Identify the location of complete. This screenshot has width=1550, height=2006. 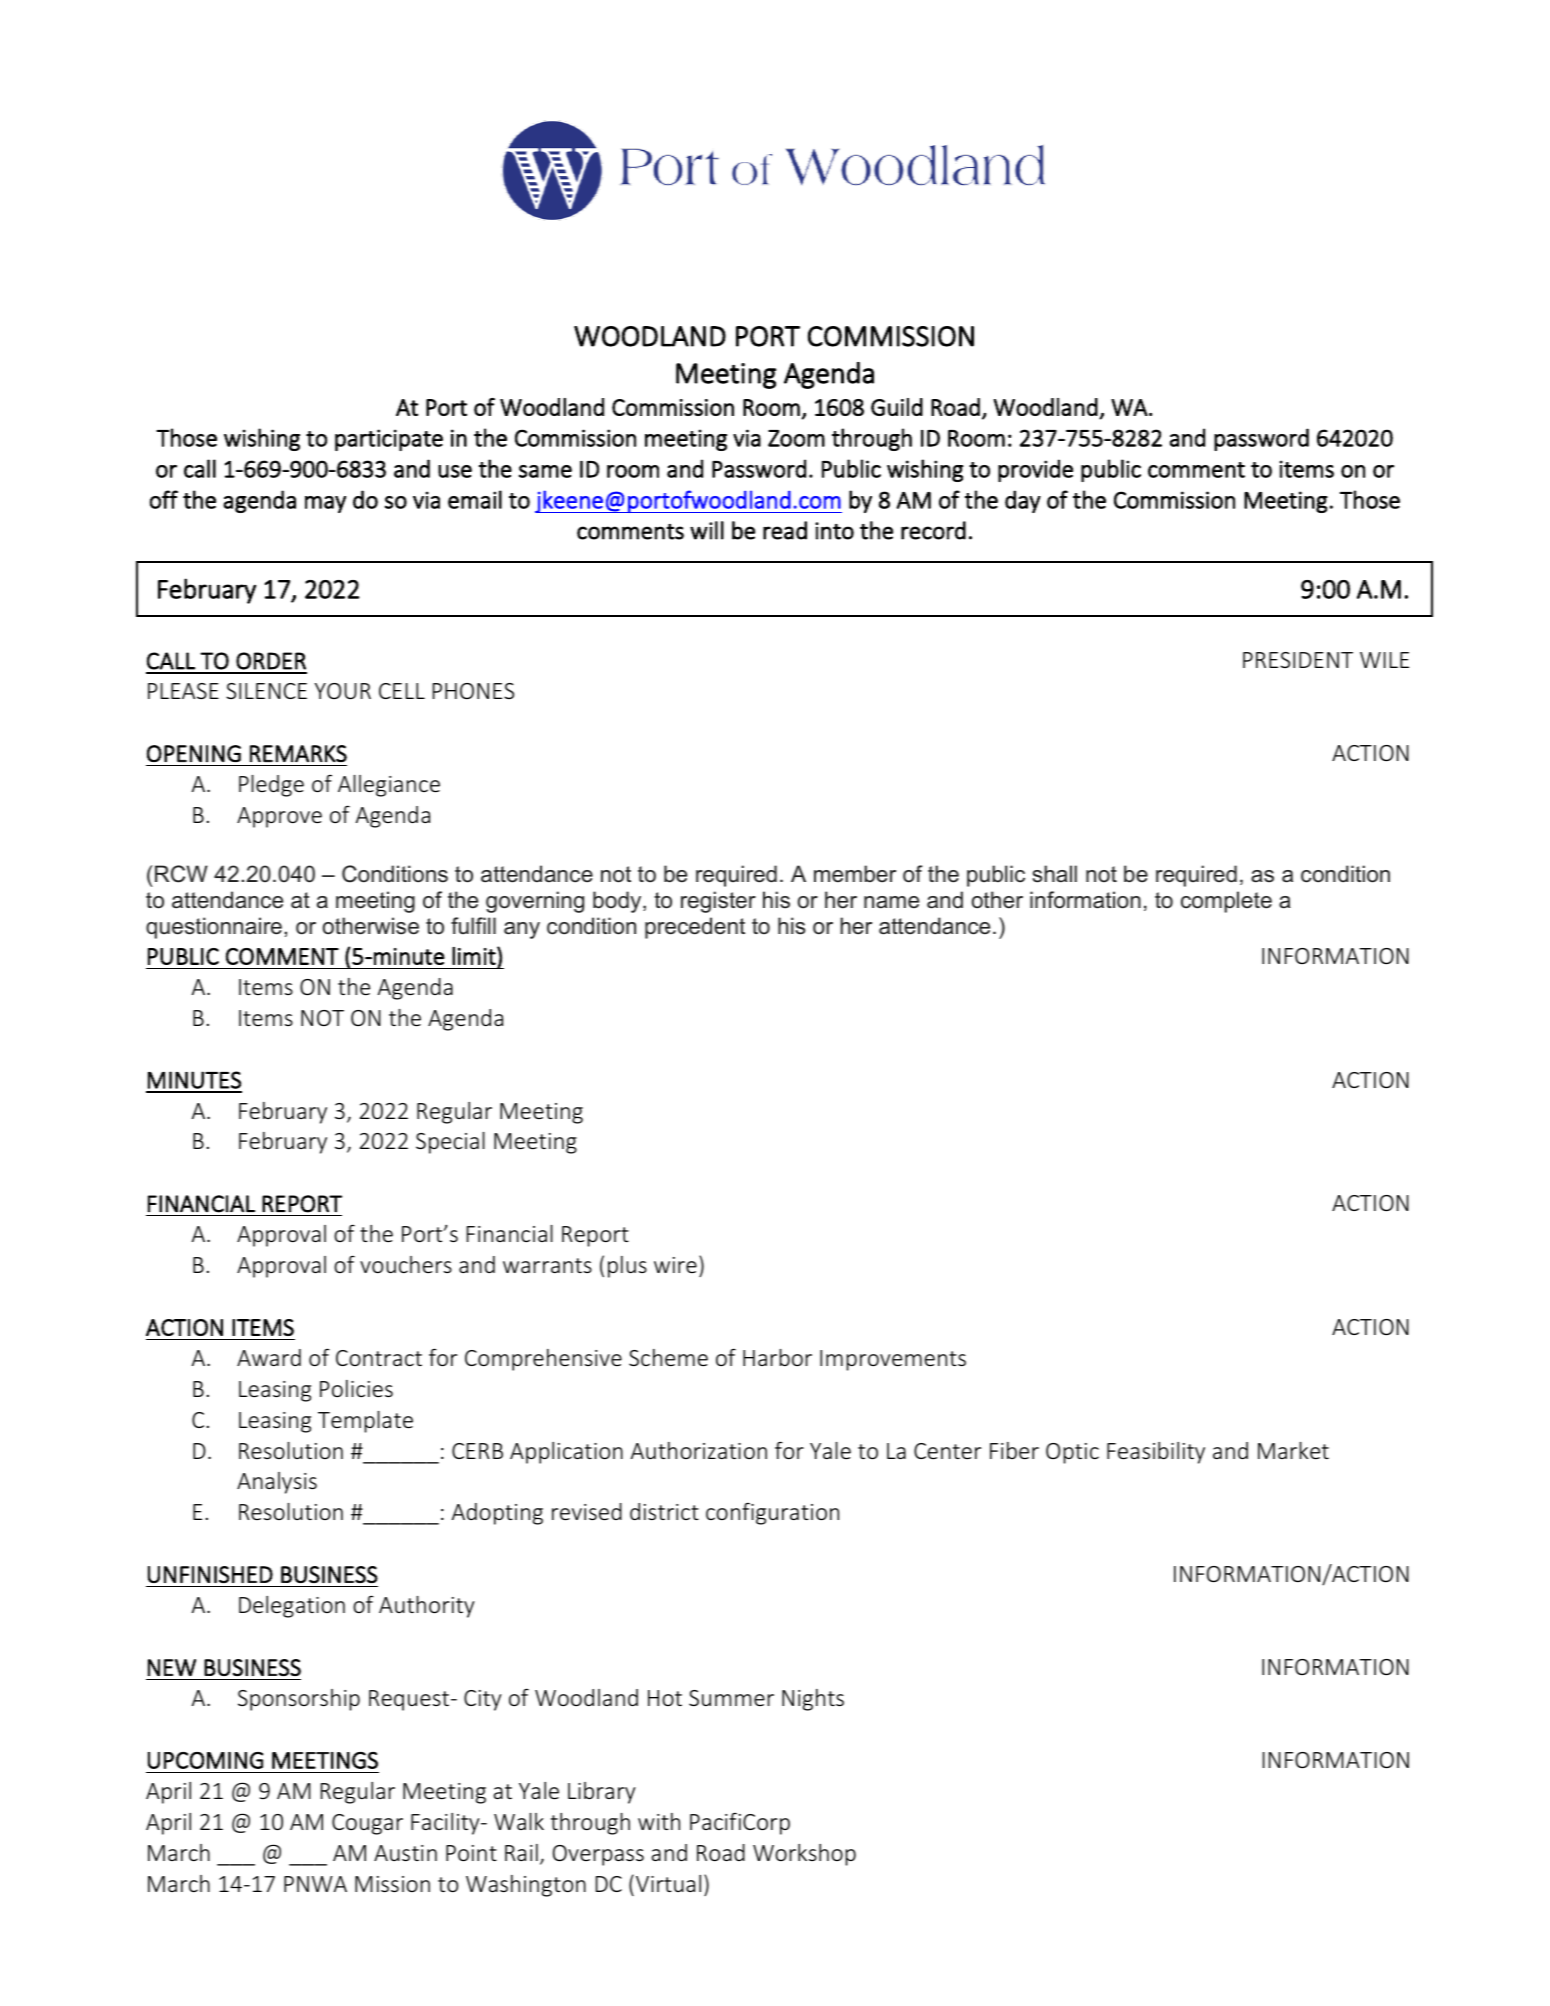
(1226, 902).
